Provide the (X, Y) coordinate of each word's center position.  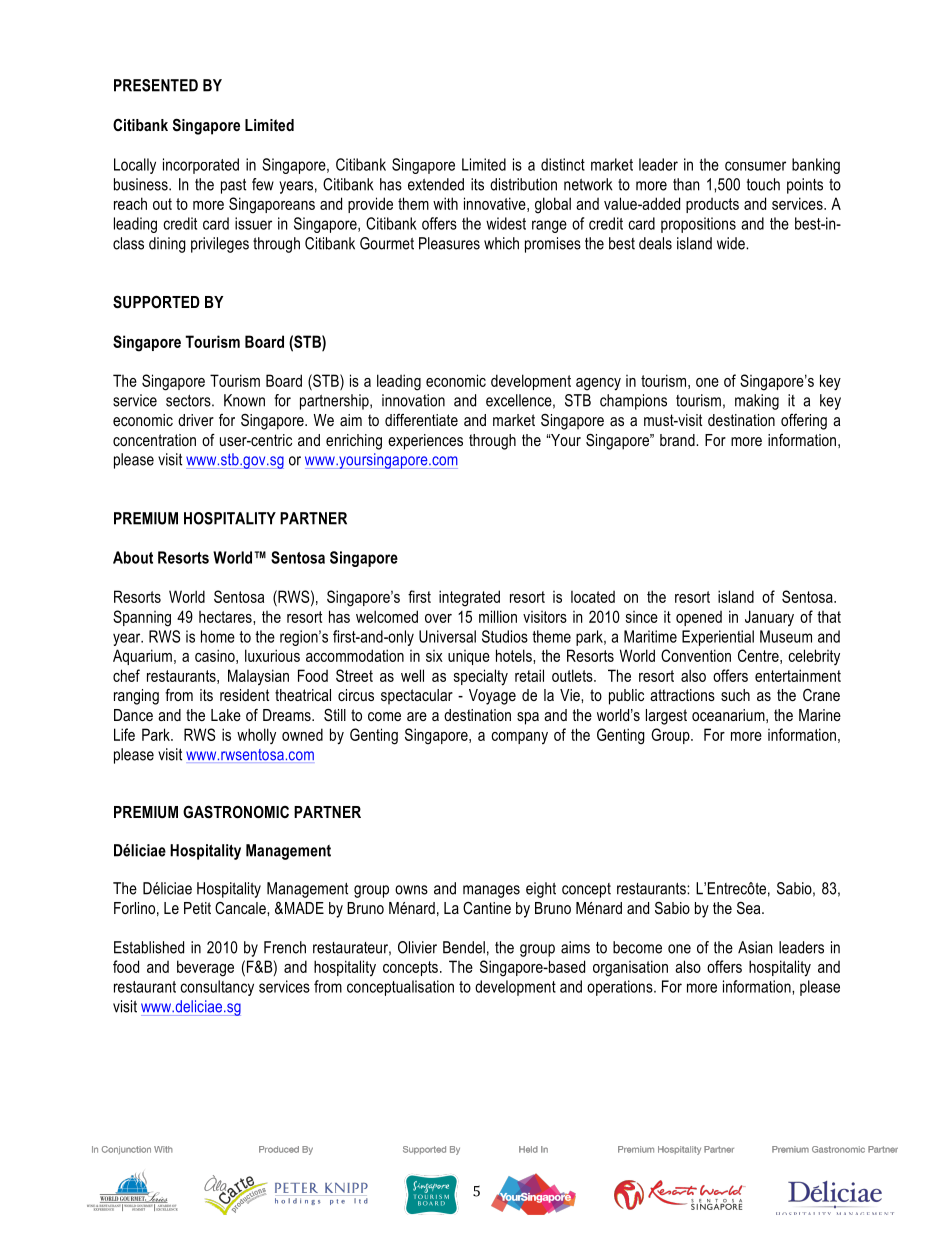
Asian (755, 947)
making (757, 402)
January (769, 618)
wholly (256, 736)
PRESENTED (156, 85)
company (519, 738)
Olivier (417, 947)
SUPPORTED (156, 302)
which (501, 243)
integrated (469, 598)
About (133, 557)
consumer (755, 166)
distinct (563, 164)
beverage (205, 968)
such (735, 695)
